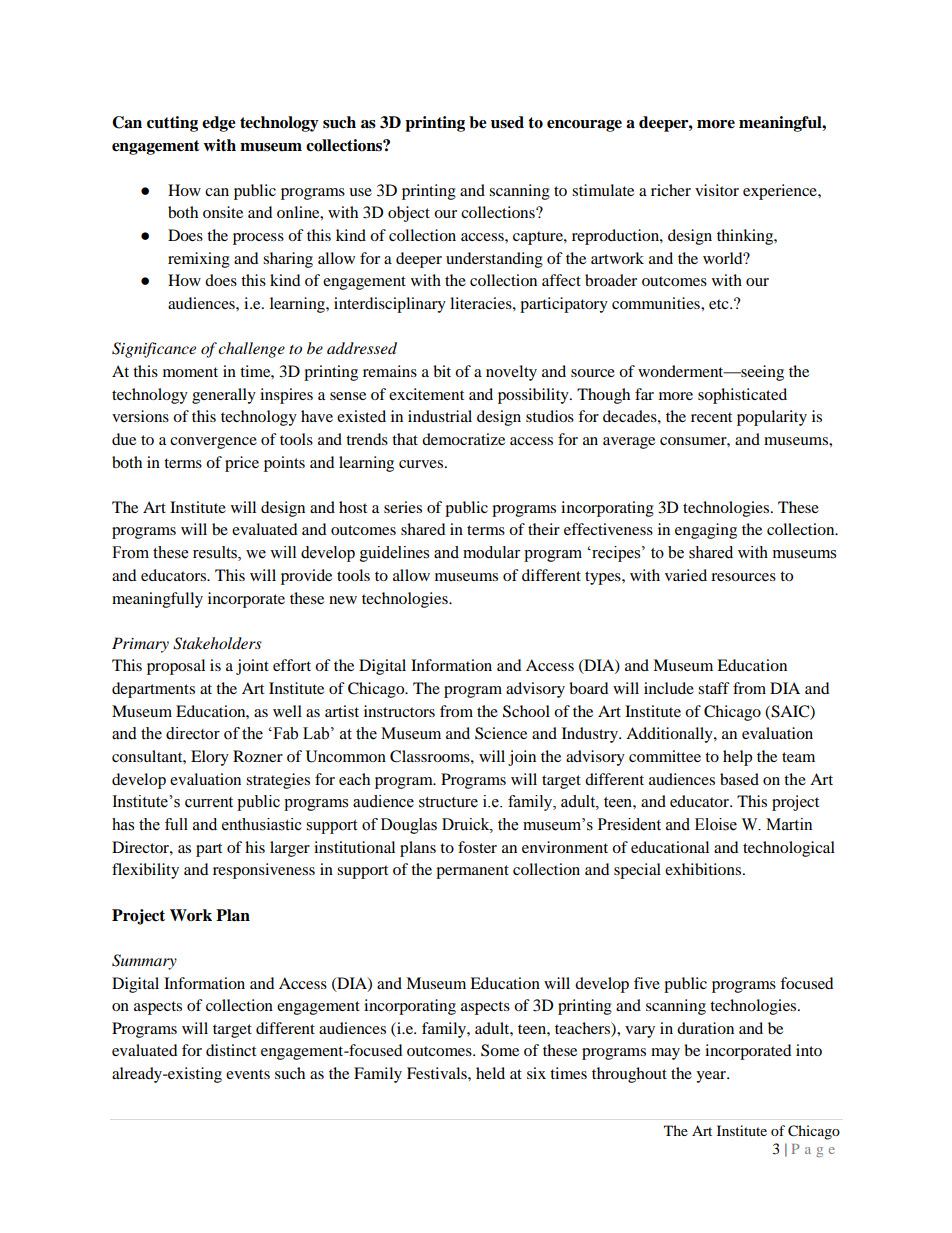 This screenshot has height=1233, width=952. Describe the element at coordinates (737, 758) in the screenshot. I see `help` at that location.
